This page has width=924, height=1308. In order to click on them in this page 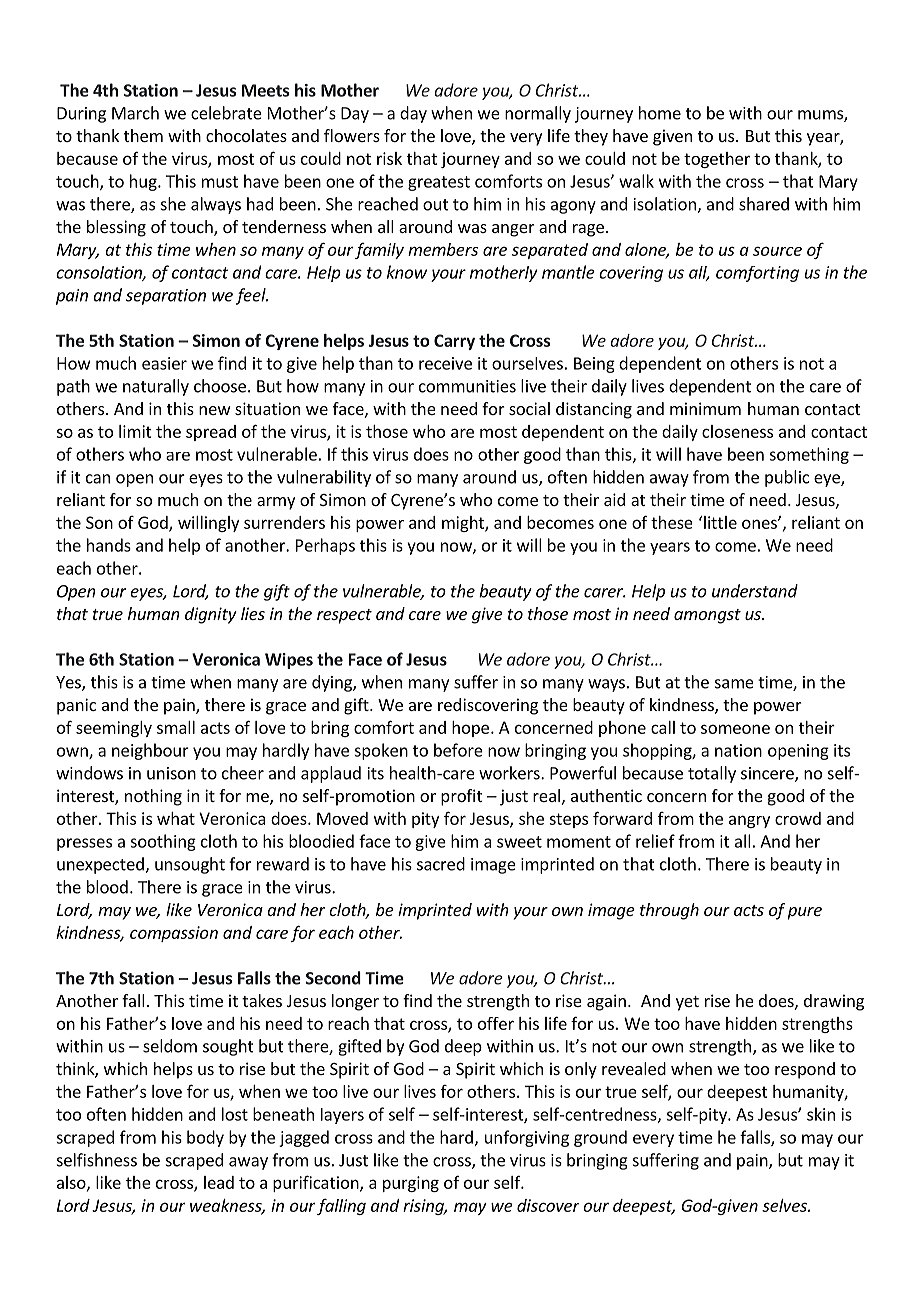, I will do `click(143, 135)`.
